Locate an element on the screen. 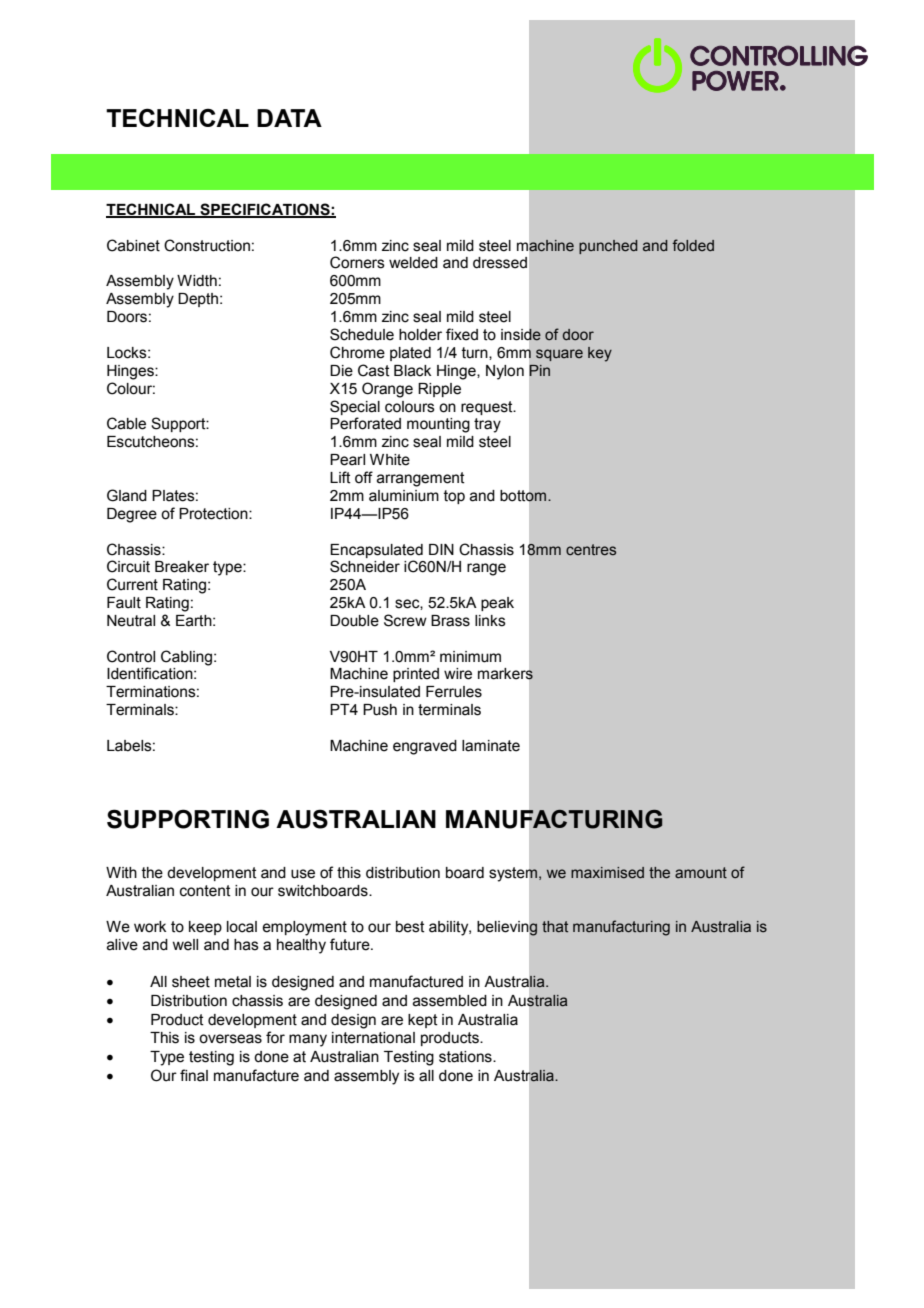  that is located at coordinates (555, 926).
